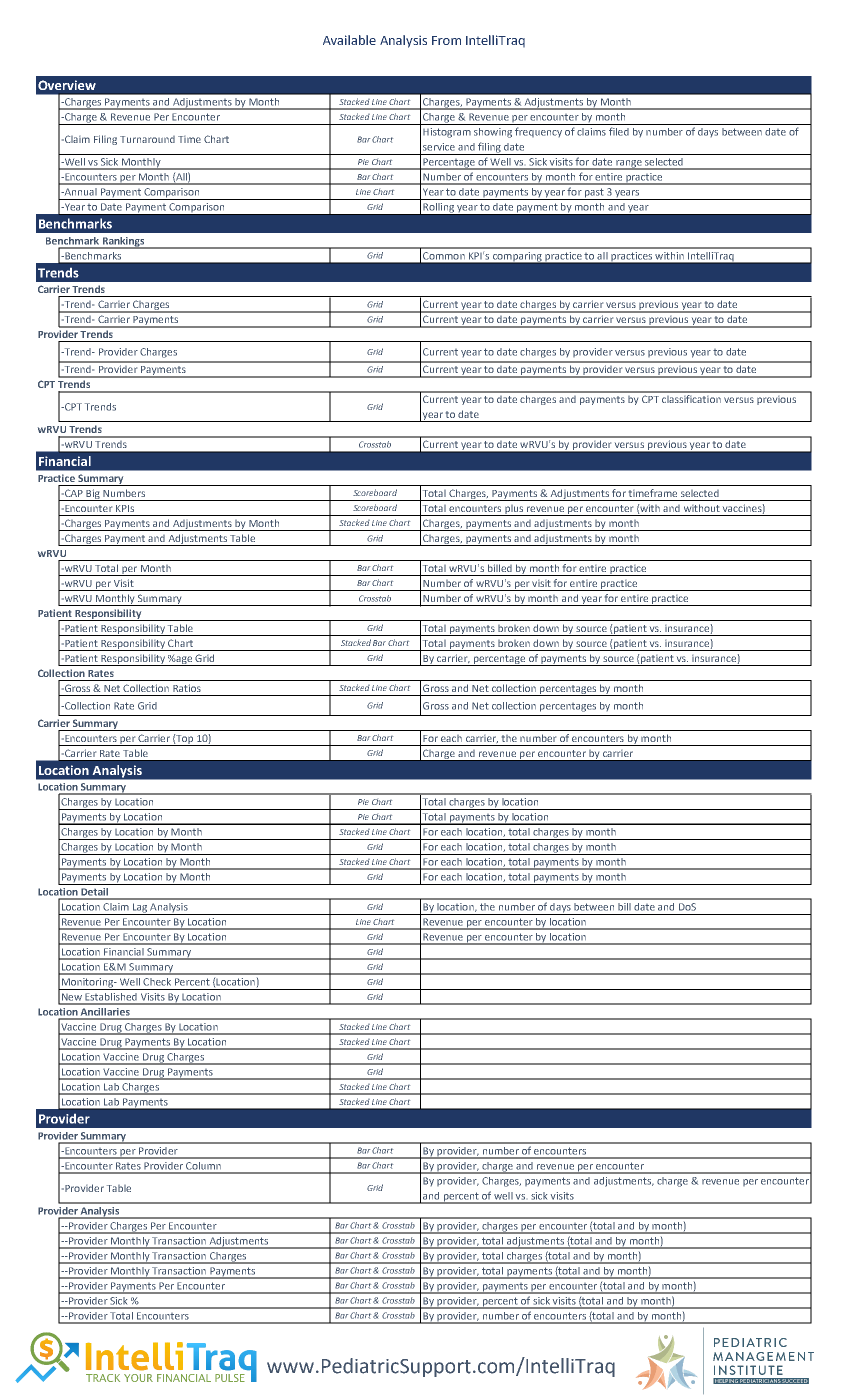  Describe the element at coordinates (93, 495) in the screenshot. I see `Big` at that location.
